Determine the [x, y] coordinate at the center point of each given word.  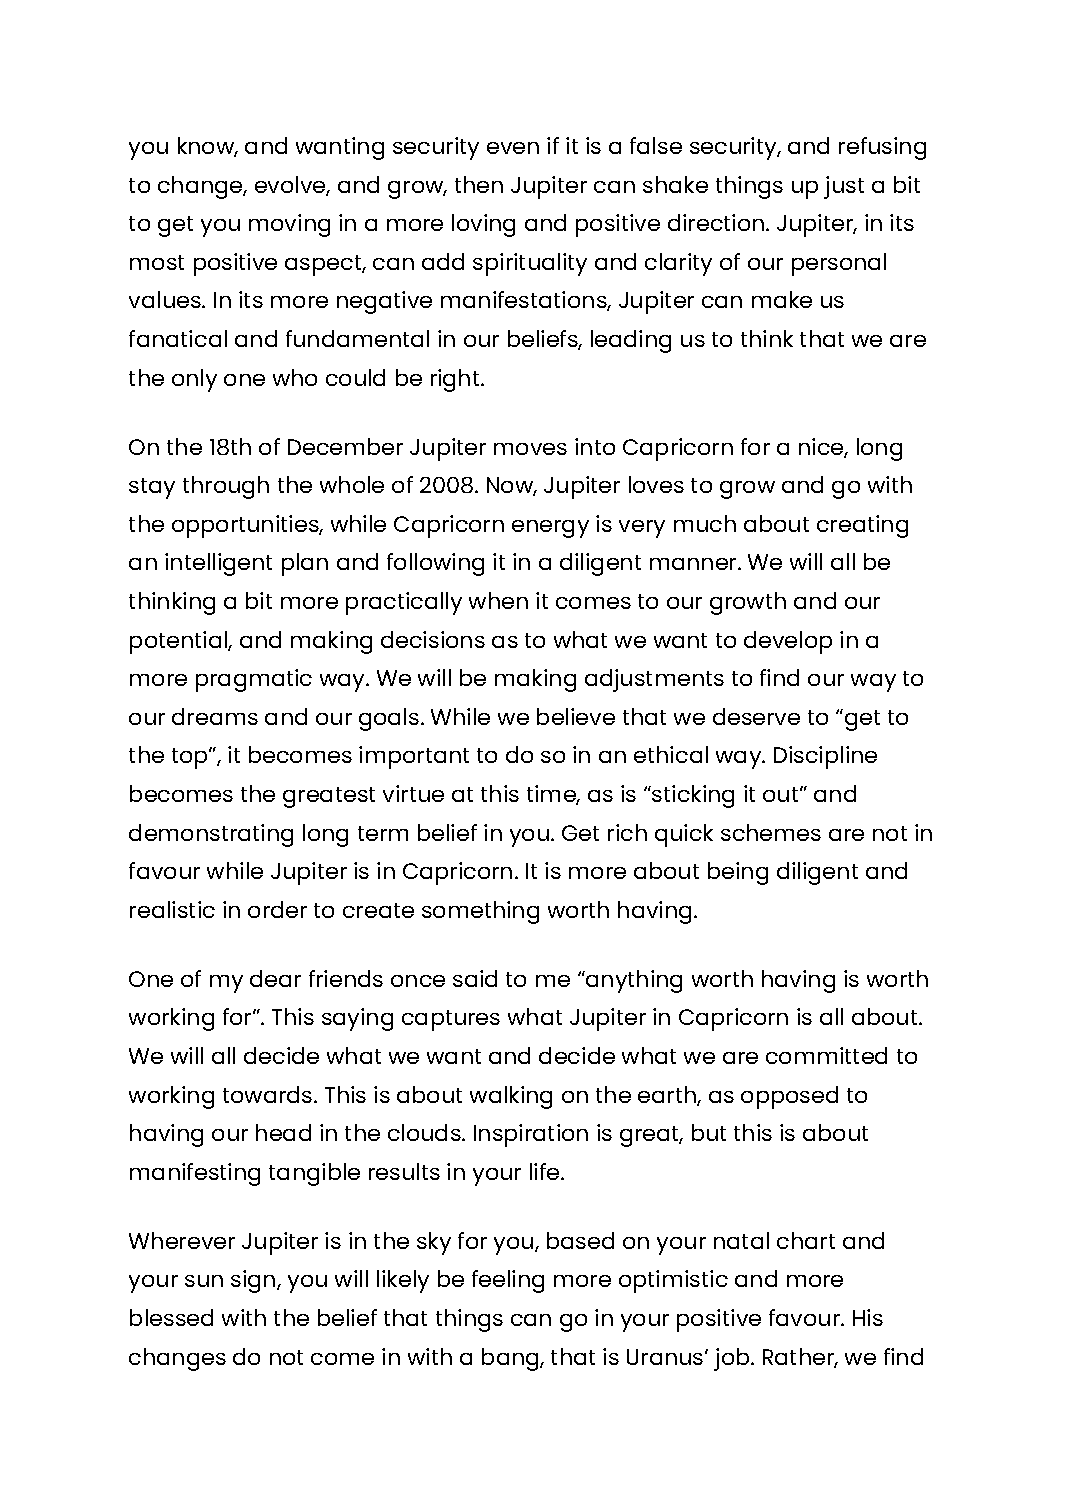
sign [254, 1281]
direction [717, 222]
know [207, 147]
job [733, 1359]
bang [511, 1359]
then [479, 184]
